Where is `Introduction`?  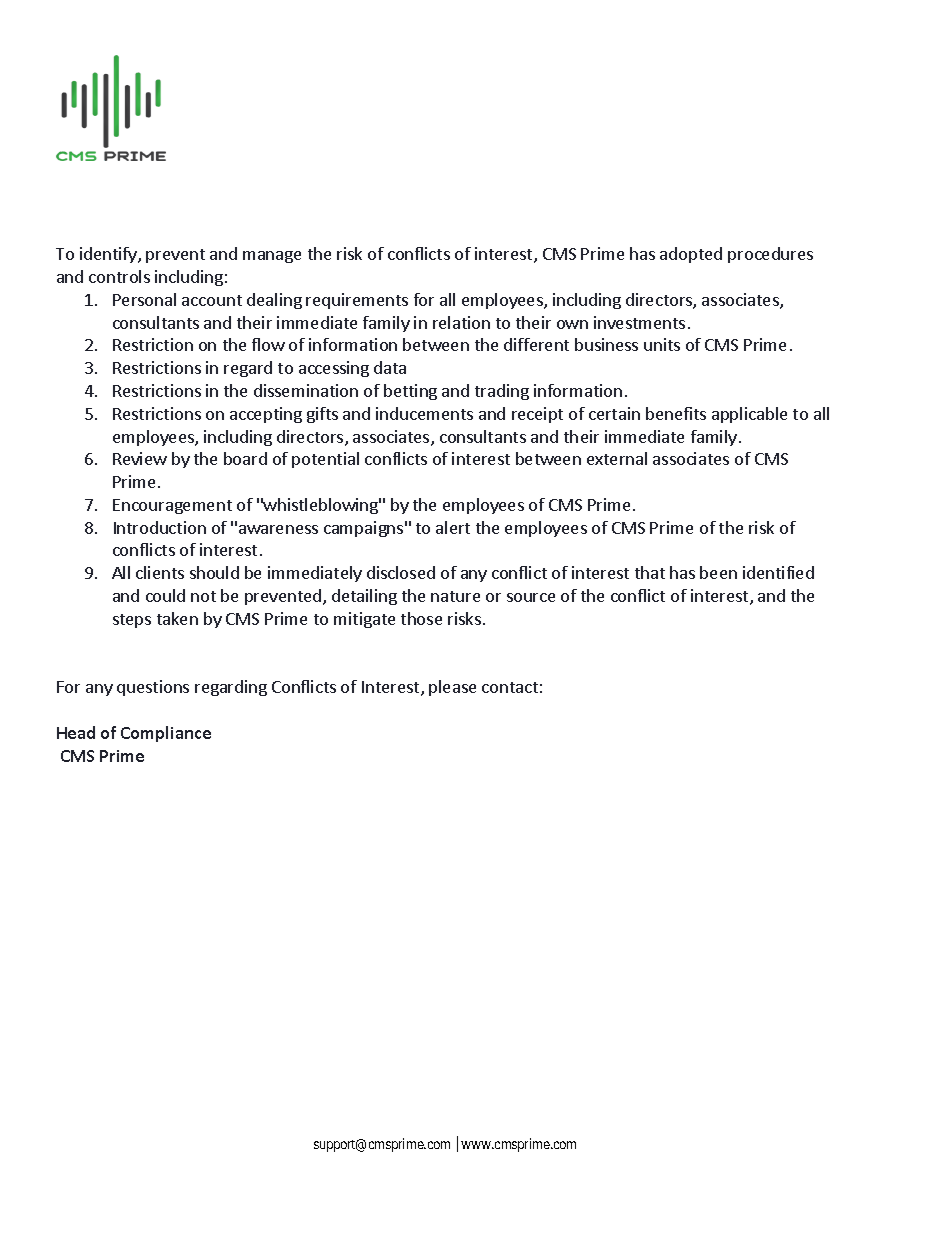 Introduction is located at coordinates (160, 527).
